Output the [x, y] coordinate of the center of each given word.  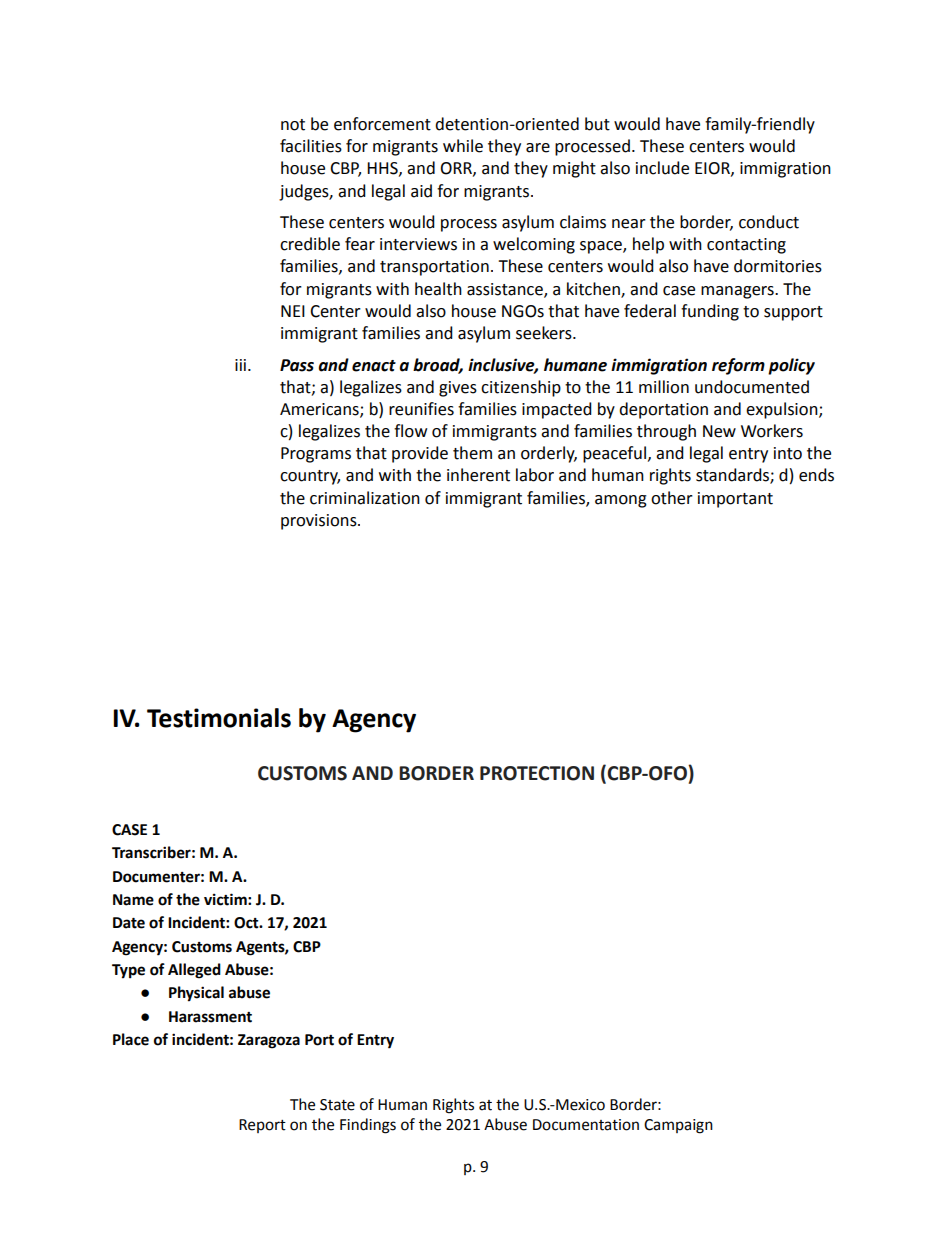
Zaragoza [269, 1041]
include [662, 168]
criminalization [365, 498]
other [672, 498]
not [293, 125]
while [463, 146]
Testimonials [219, 718]
